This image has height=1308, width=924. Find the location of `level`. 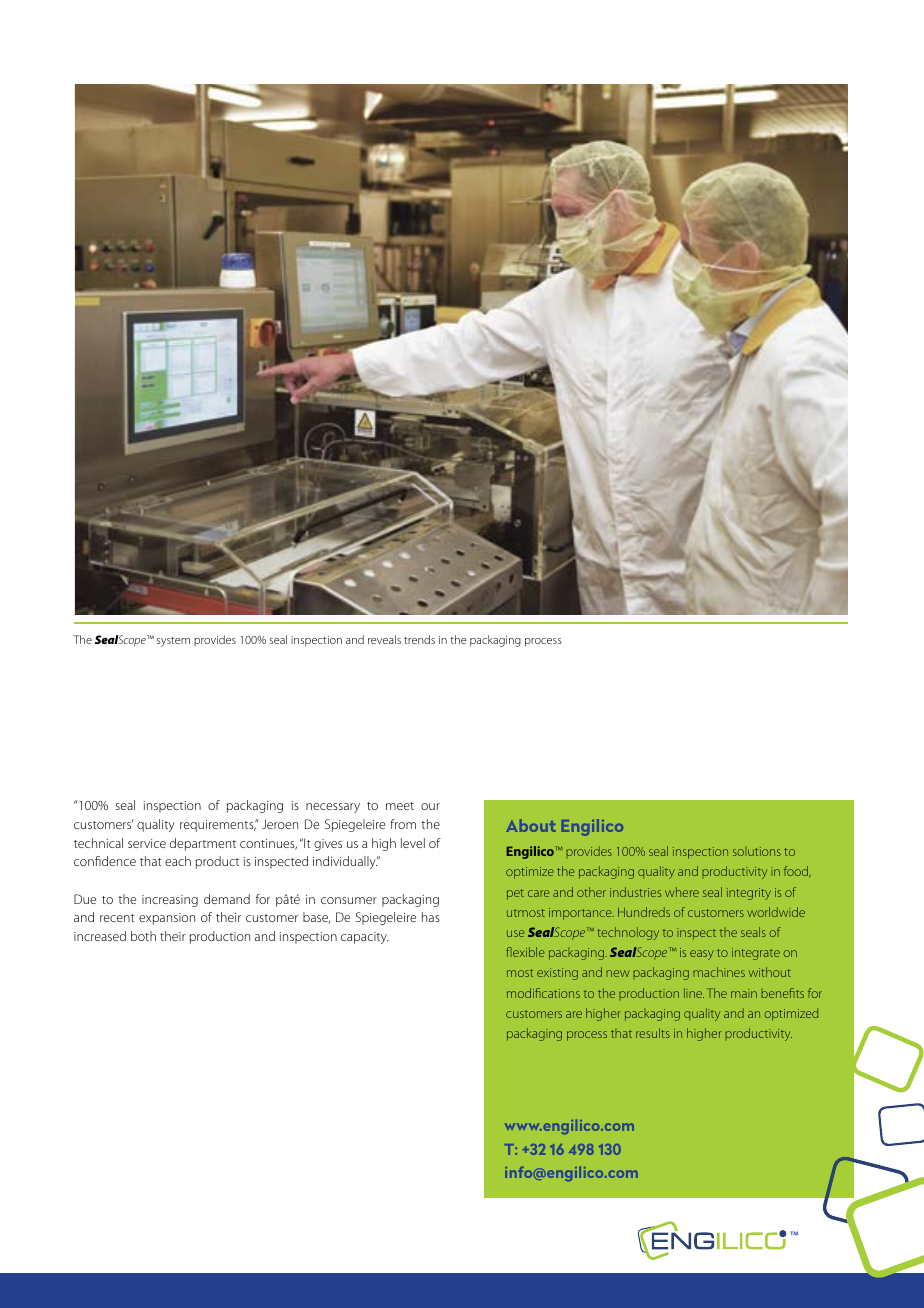

level is located at coordinates (413, 843).
